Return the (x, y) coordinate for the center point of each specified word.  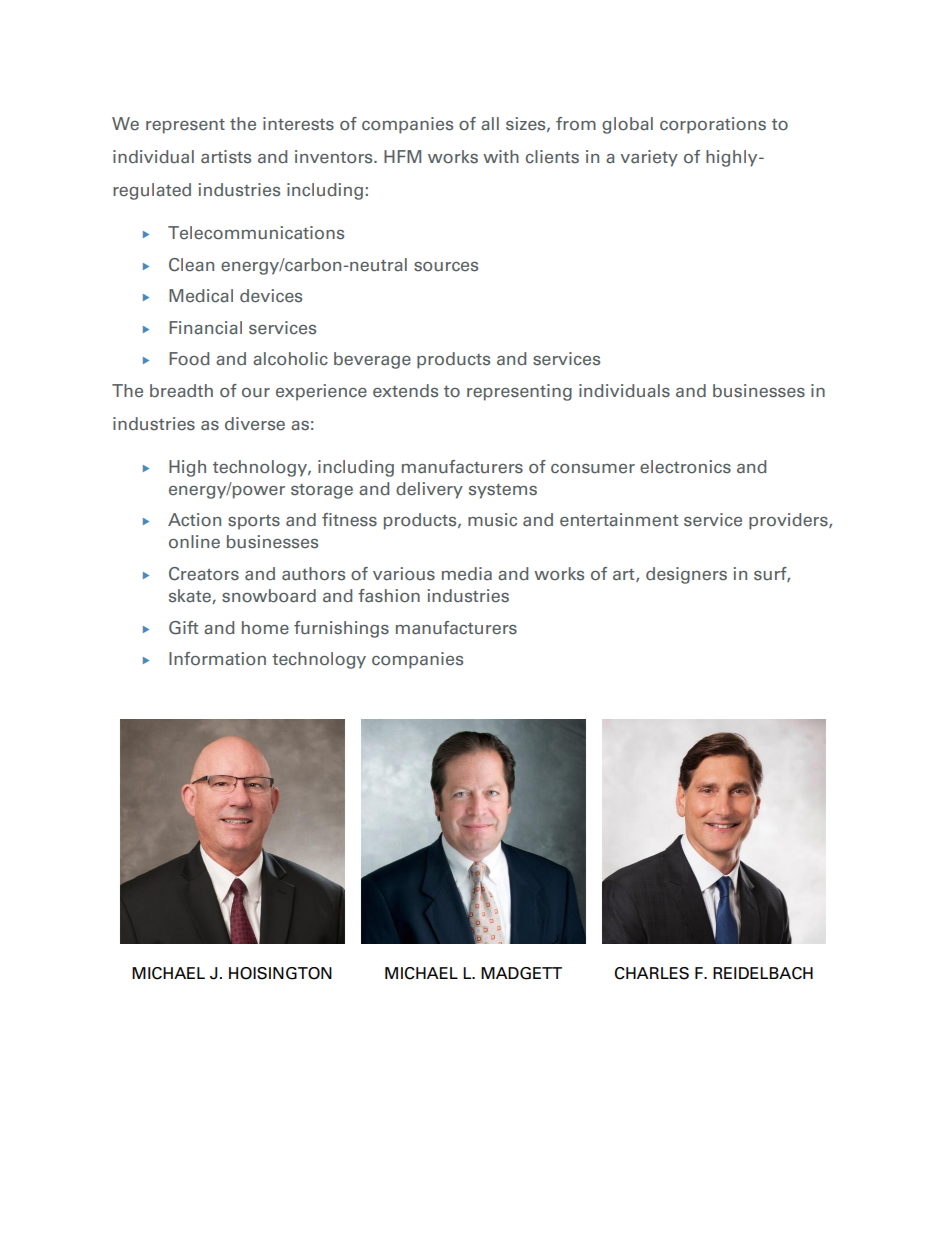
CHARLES (651, 973)
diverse (255, 424)
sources (446, 267)
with (501, 156)
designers (686, 575)
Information (217, 659)
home (265, 628)
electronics (685, 467)
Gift (183, 628)
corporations (713, 125)
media (467, 573)
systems (503, 491)
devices (271, 296)
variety (649, 158)
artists (226, 157)
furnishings (341, 629)
